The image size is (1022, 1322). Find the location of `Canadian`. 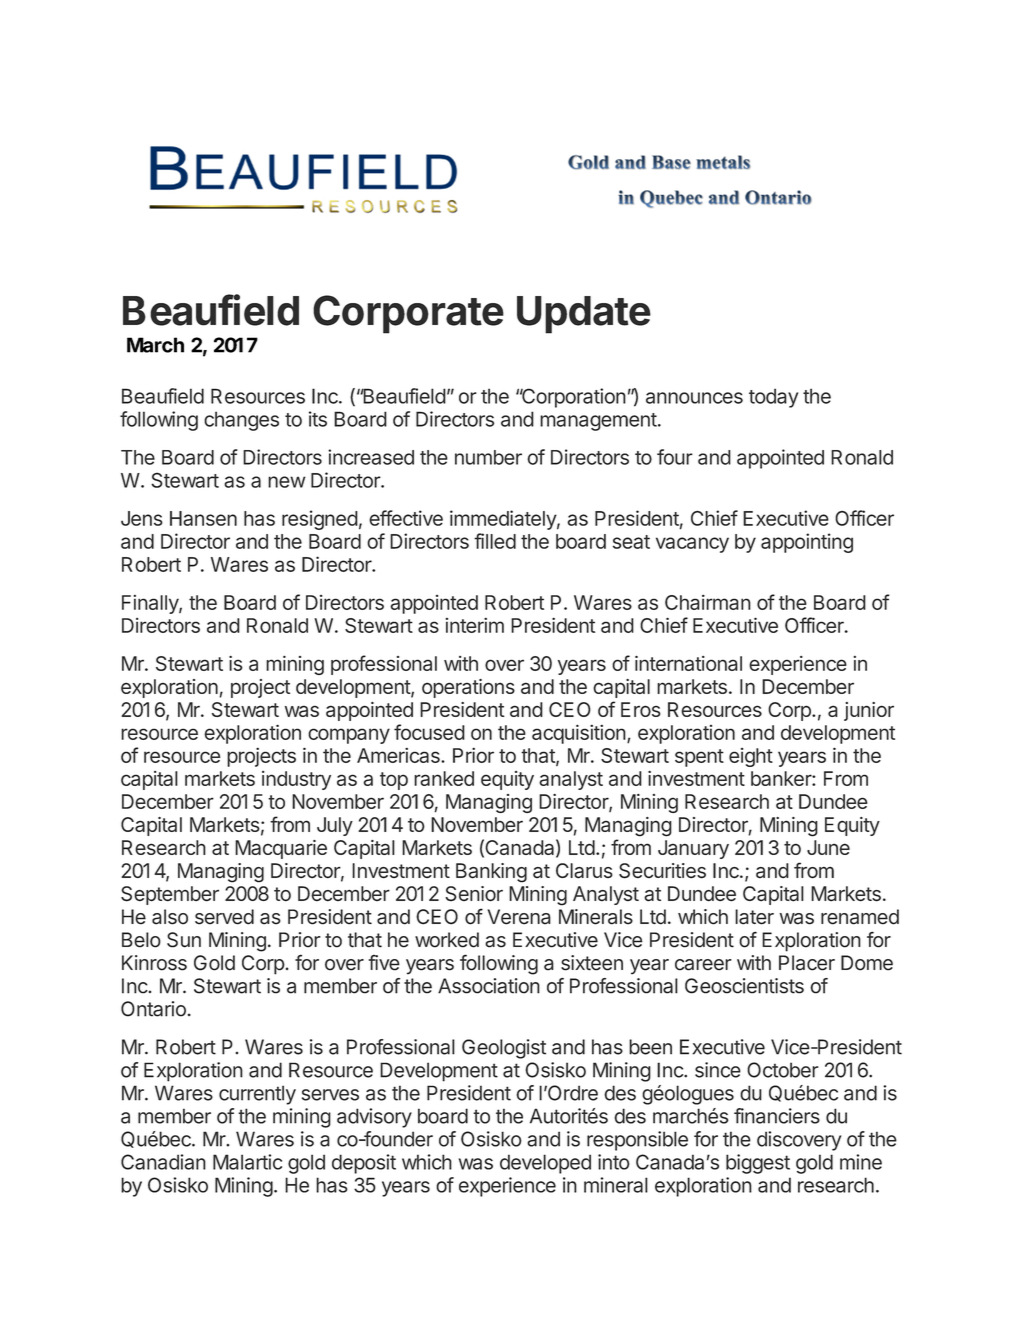

Canadian is located at coordinates (163, 1162).
